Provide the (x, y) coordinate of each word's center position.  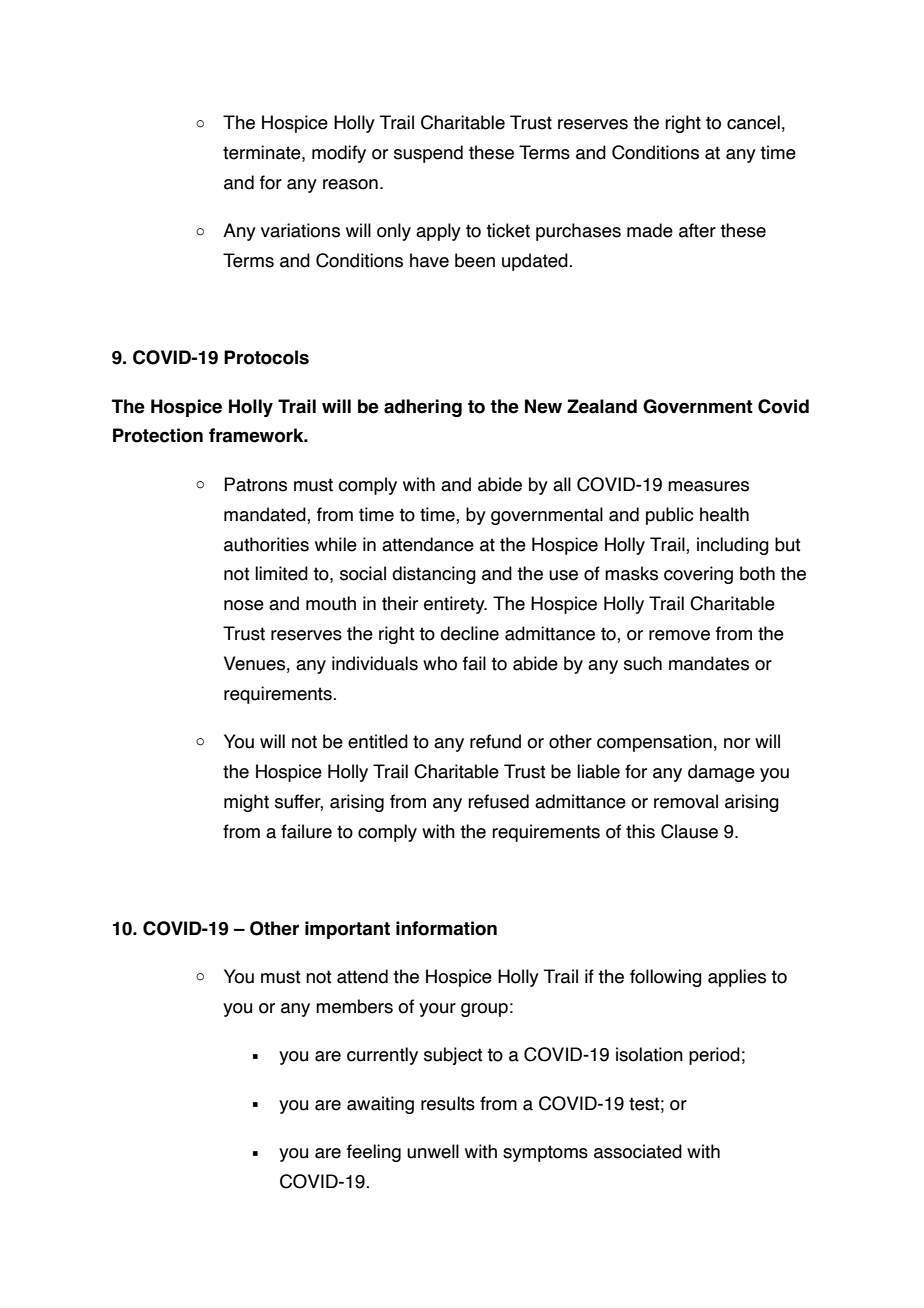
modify (339, 154)
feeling (374, 1153)
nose (244, 605)
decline (469, 633)
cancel (753, 122)
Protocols (266, 357)
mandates (709, 663)
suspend (428, 154)
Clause (689, 831)
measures (708, 486)
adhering (423, 408)
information (446, 928)
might (246, 803)
